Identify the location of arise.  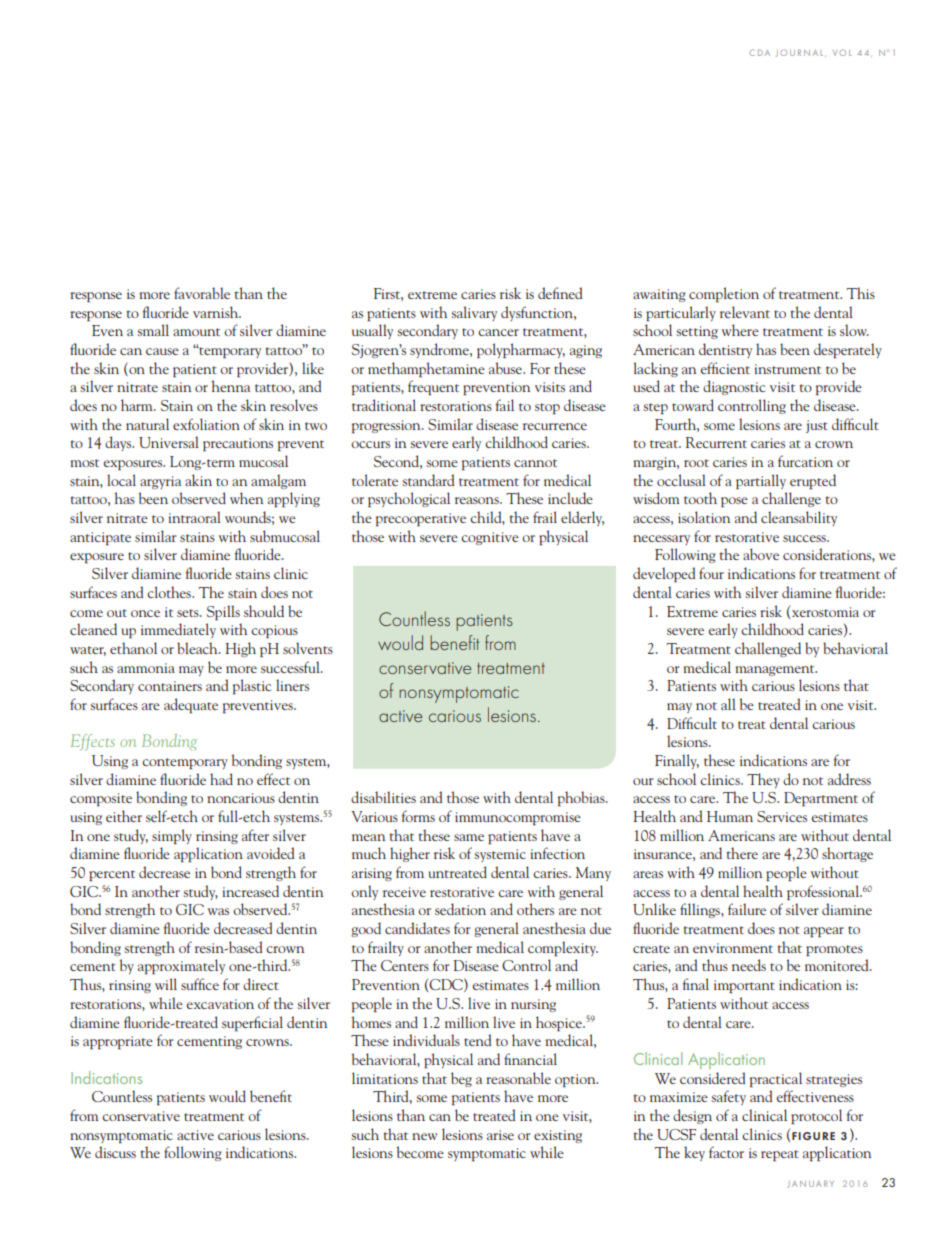
(500, 1135).
